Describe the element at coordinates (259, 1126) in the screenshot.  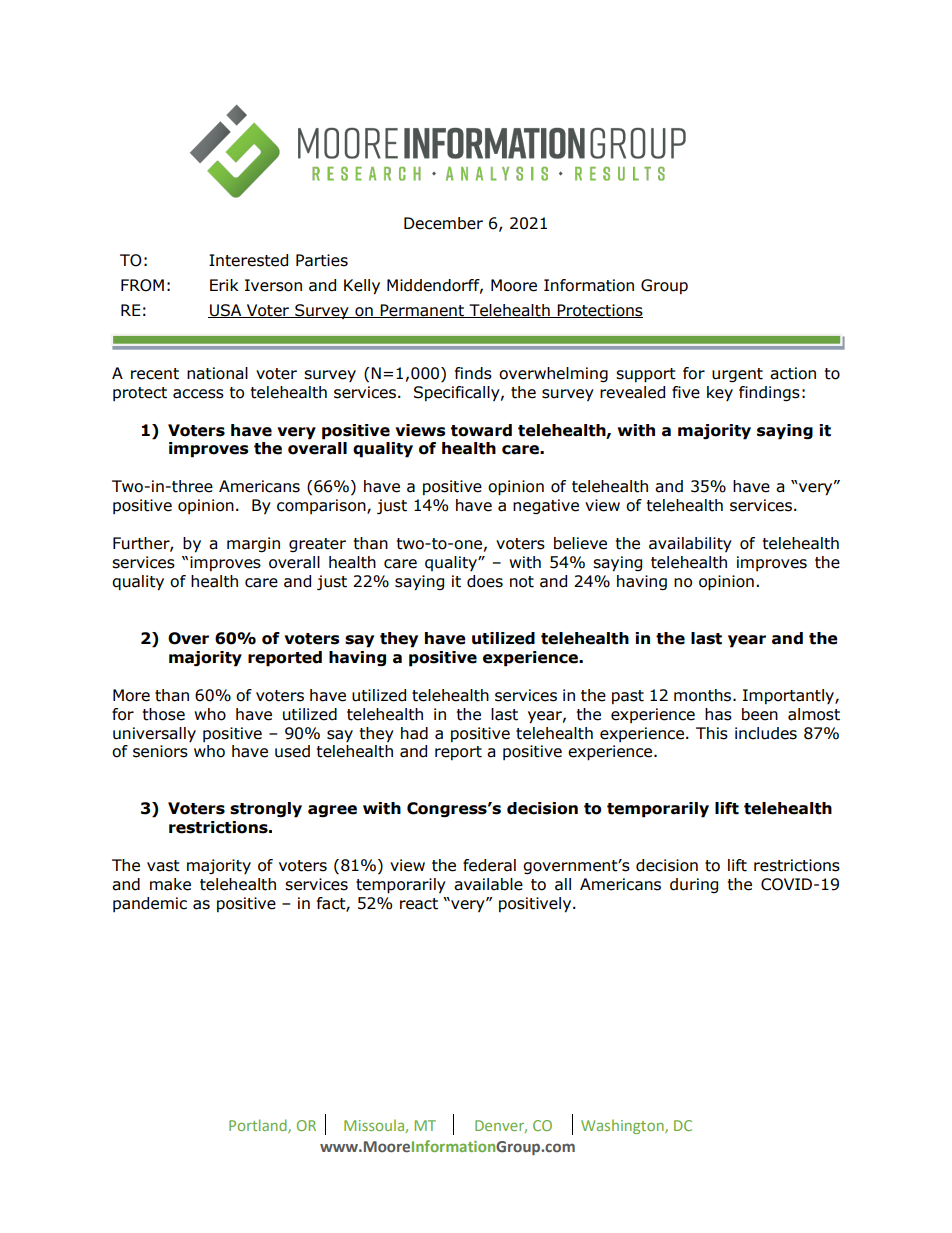
I see `Portland` at that location.
